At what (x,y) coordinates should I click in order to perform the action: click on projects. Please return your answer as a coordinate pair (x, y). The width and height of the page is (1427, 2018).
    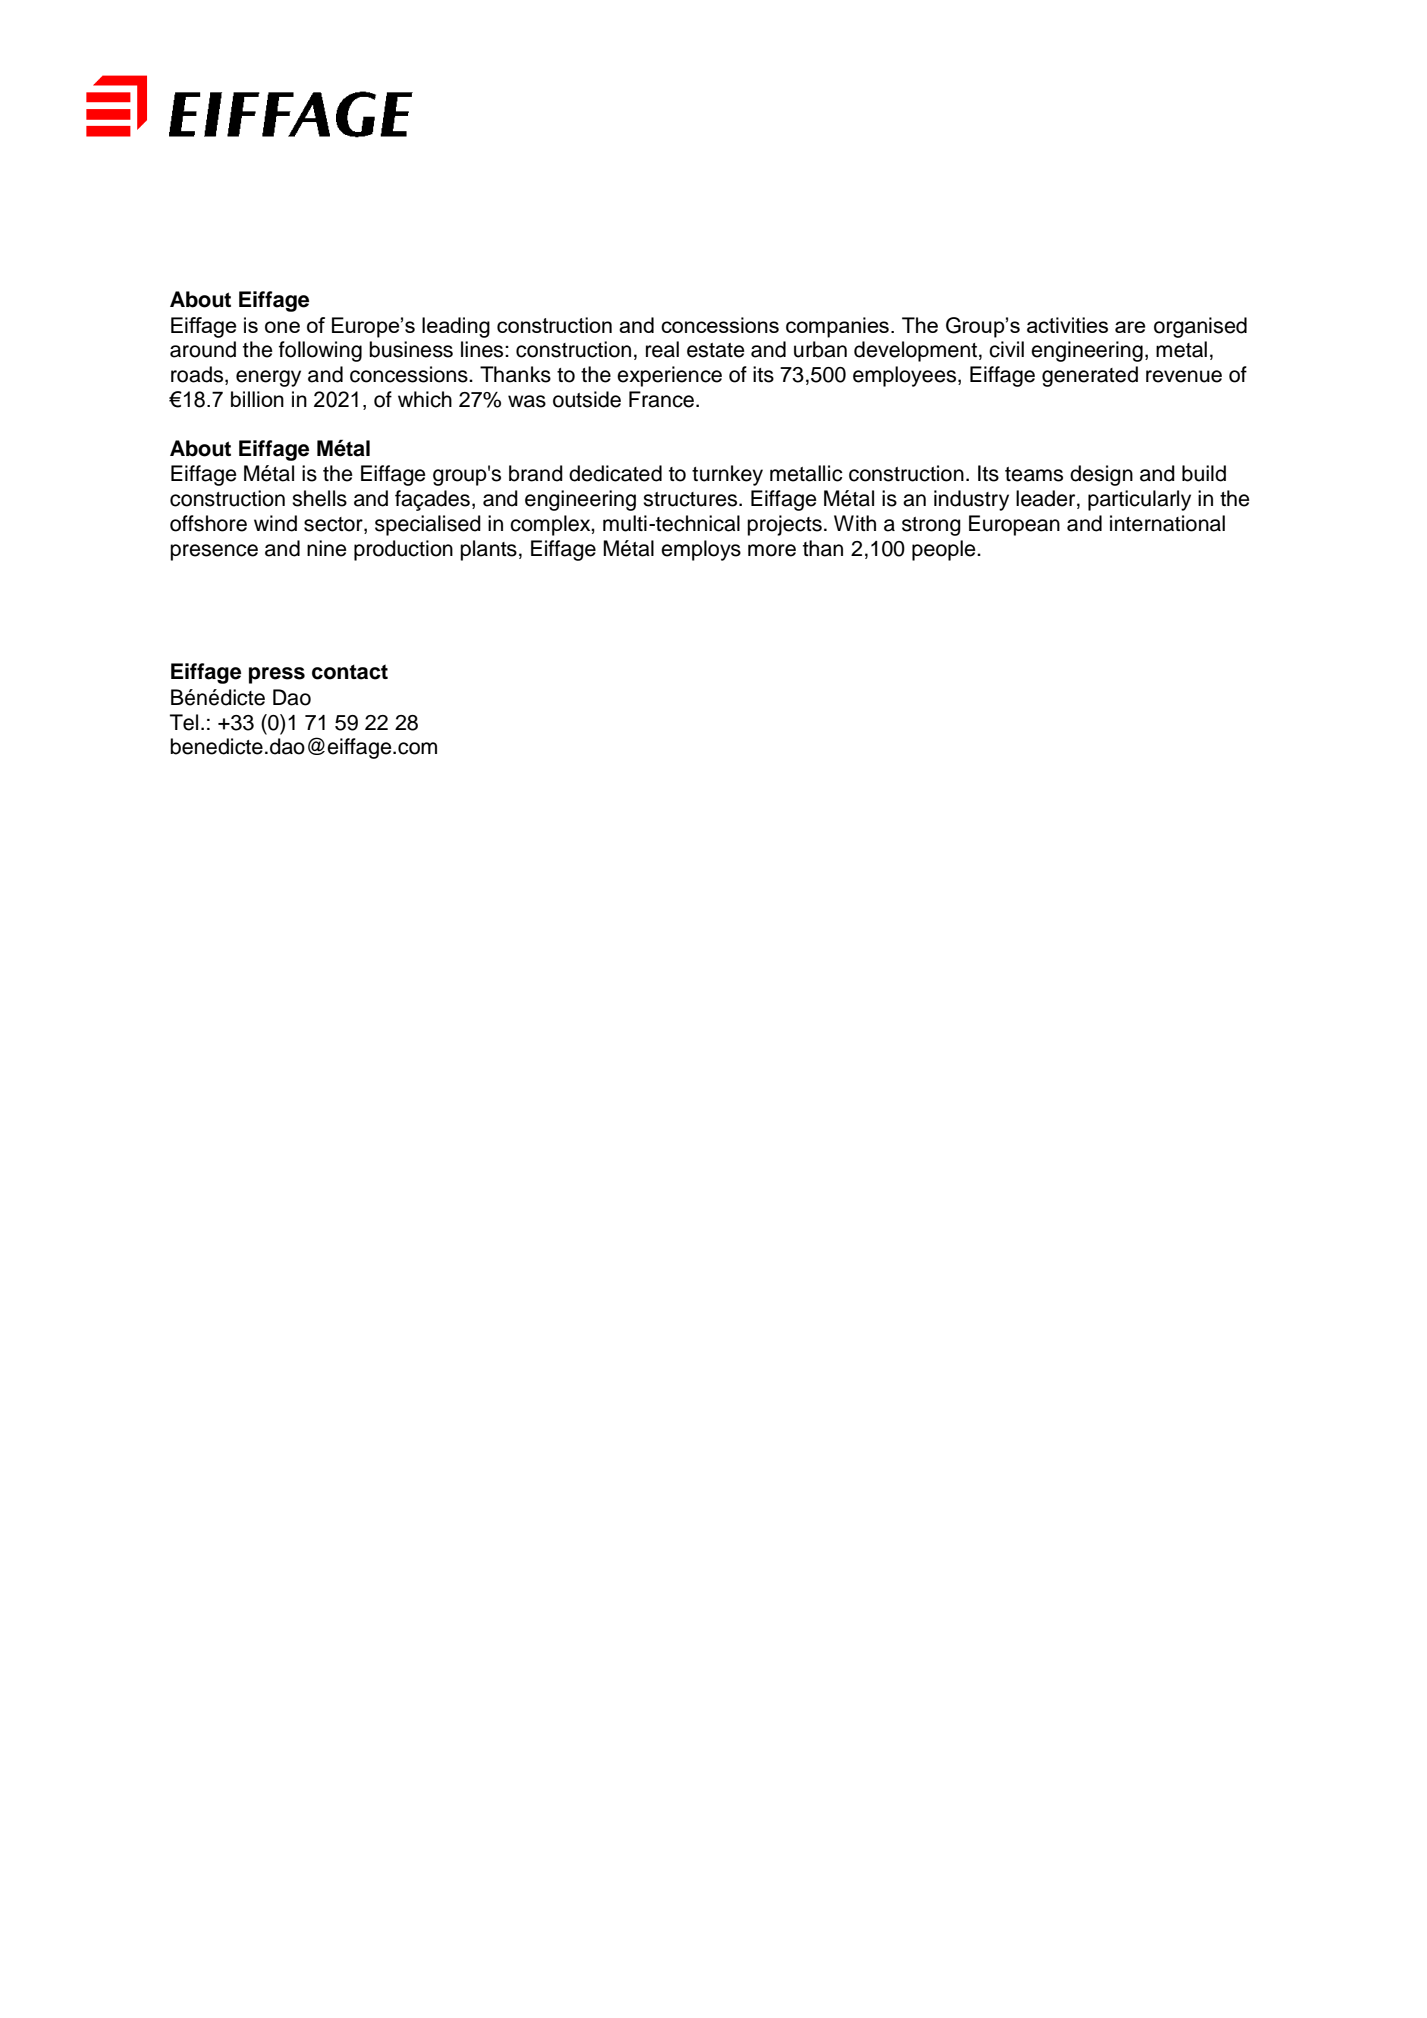
    Looking at the image, I should click on (784, 525).
